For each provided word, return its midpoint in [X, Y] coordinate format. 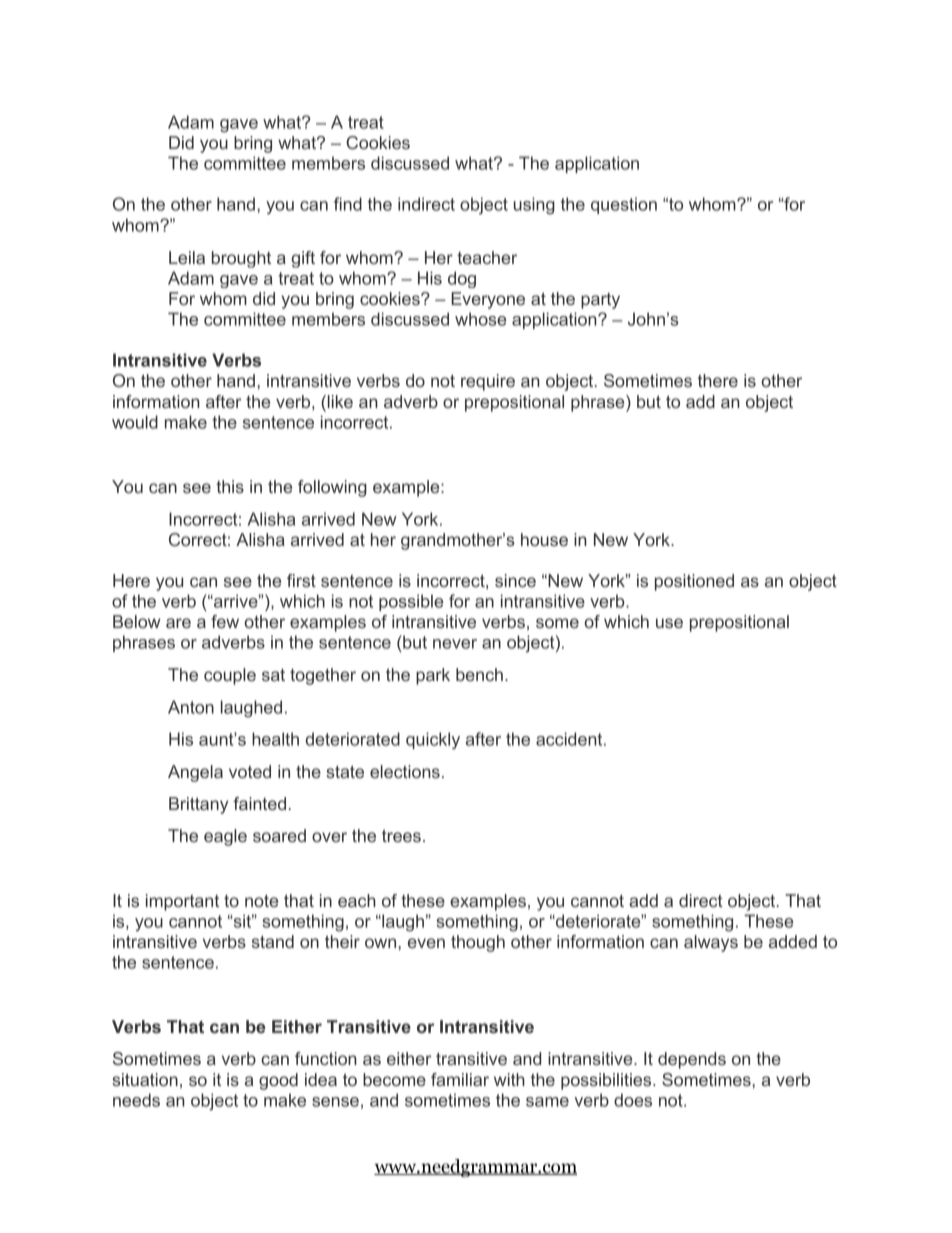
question [624, 205]
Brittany [198, 805]
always [711, 943]
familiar [460, 1079]
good [278, 1081]
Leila [187, 257]
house [544, 539]
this [230, 486]
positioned [694, 582]
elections [405, 771]
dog [462, 279]
